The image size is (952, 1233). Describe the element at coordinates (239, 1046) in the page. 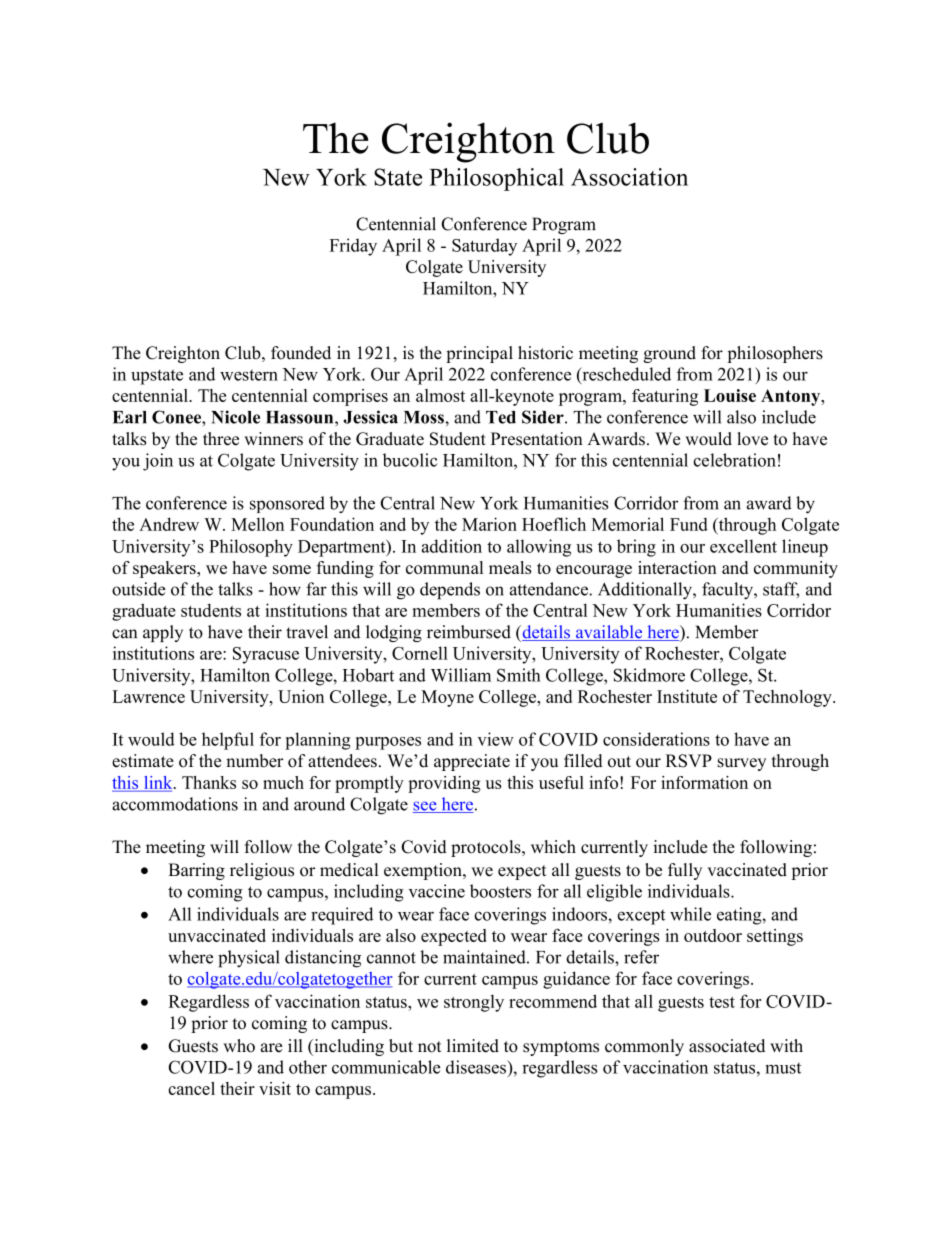

I see `who` at that location.
